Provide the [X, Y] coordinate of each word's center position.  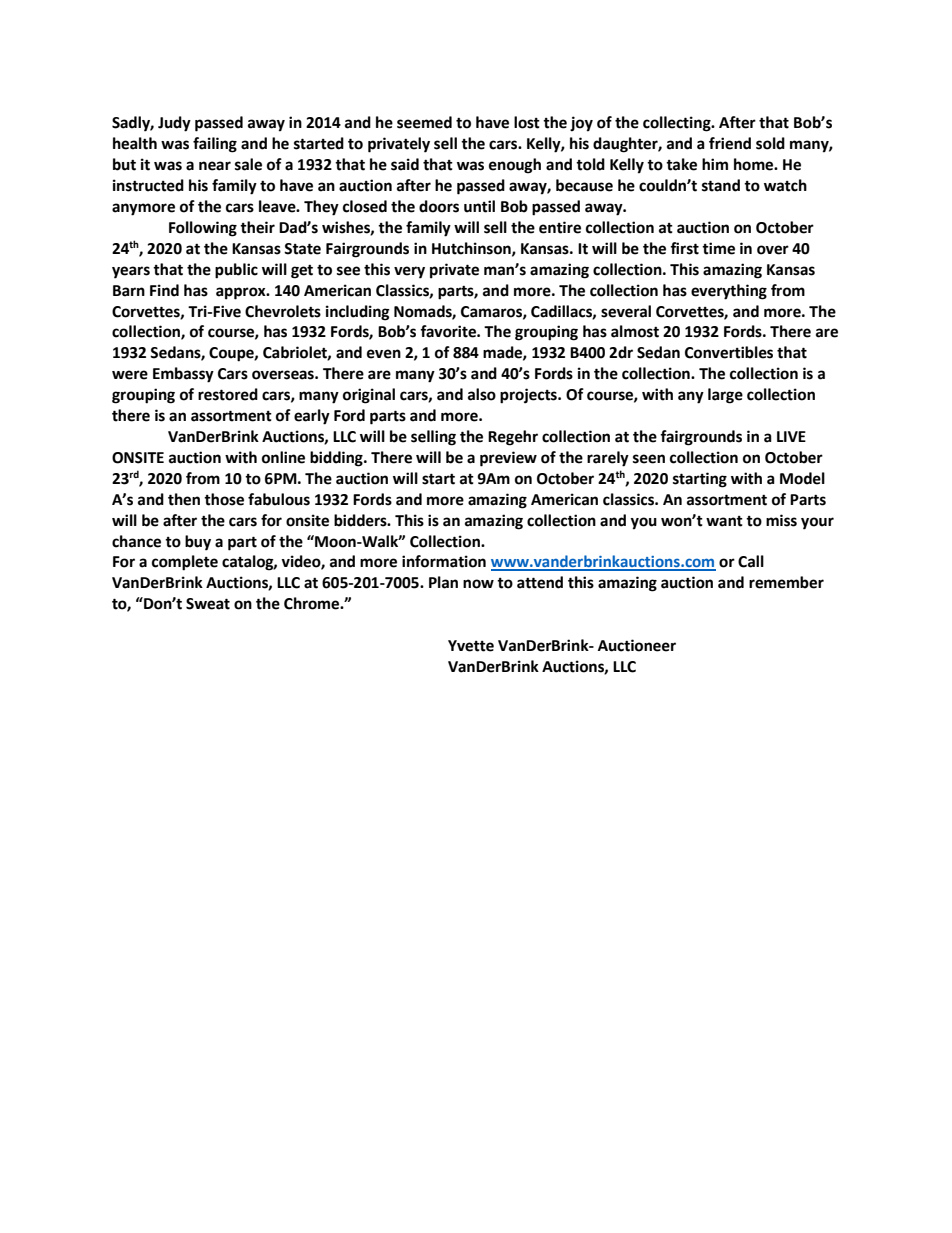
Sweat [208, 604]
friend [730, 143]
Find [164, 290]
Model [802, 478]
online [283, 457]
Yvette [471, 646]
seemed [424, 122]
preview [508, 459]
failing [215, 145]
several [626, 311]
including [358, 313]
